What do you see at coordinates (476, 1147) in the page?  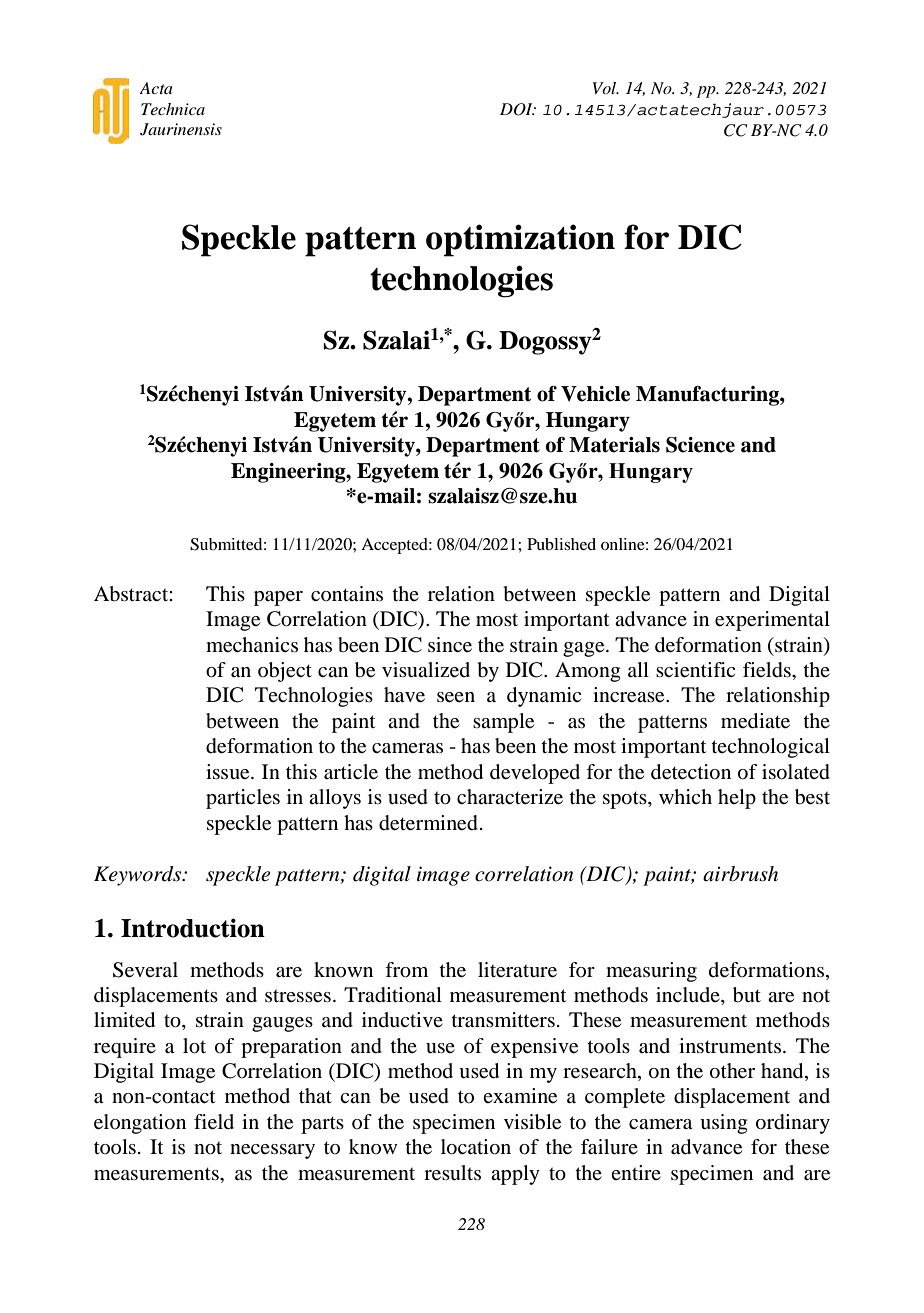 I see `location` at bounding box center [476, 1147].
